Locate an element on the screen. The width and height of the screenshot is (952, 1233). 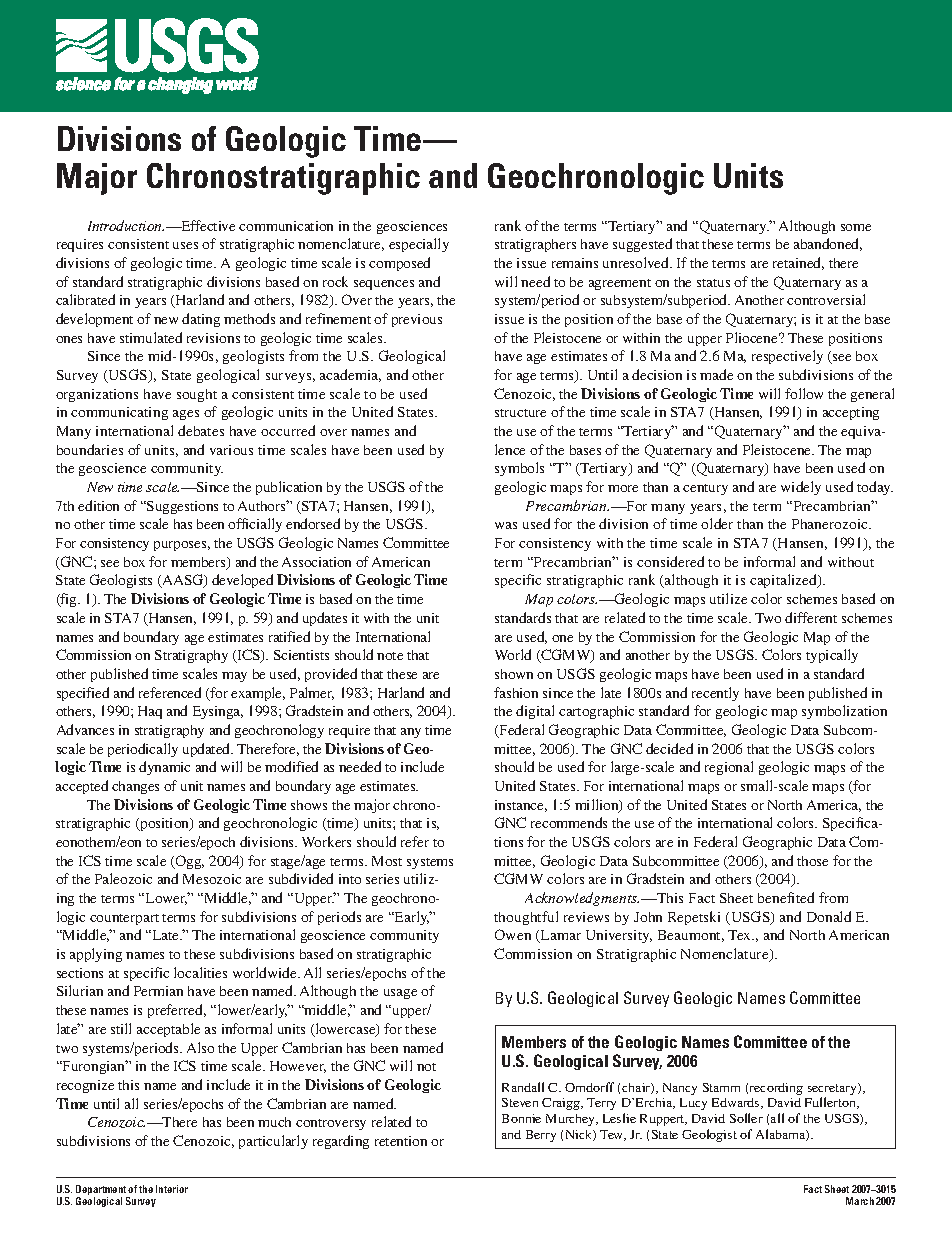
regional is located at coordinates (729, 768).
